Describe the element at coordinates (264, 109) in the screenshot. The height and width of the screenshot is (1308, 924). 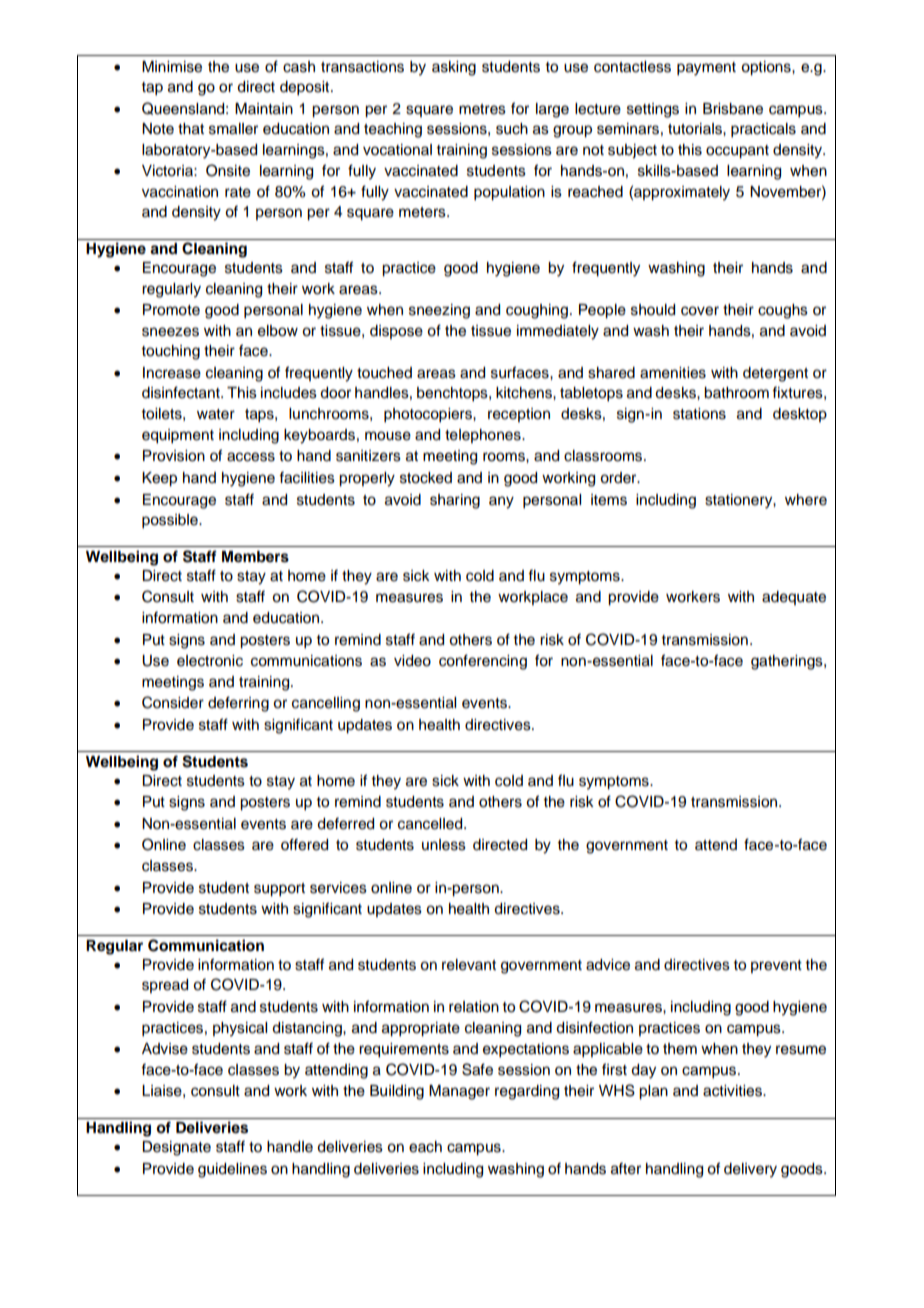
I see `Maintain` at that location.
